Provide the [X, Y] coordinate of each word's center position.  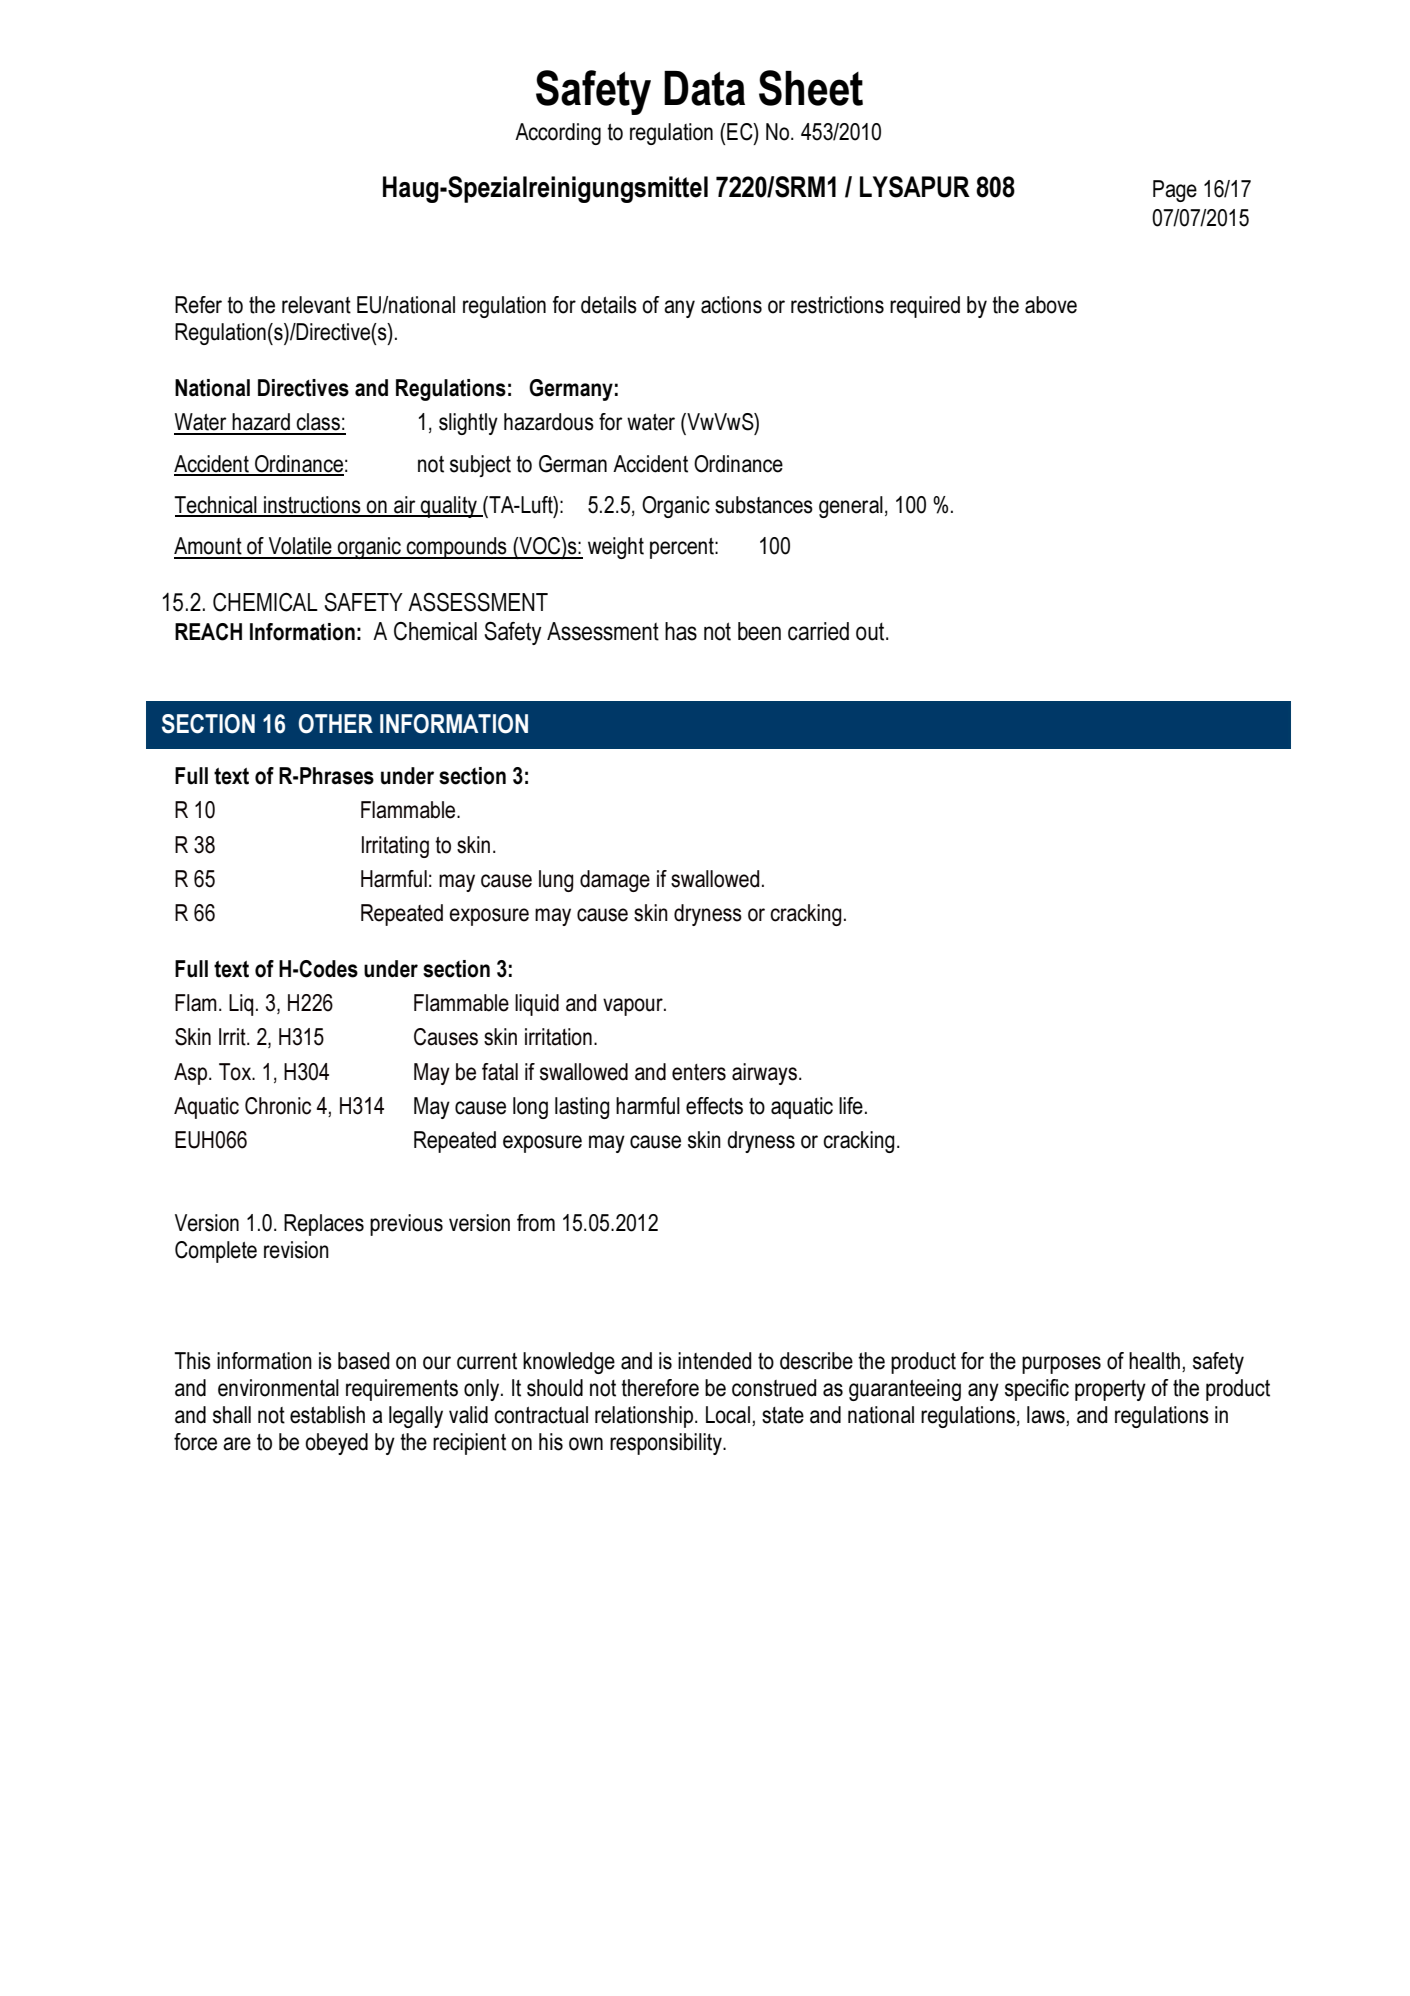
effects [714, 1106]
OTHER [336, 724]
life [851, 1106]
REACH [208, 632]
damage [615, 881]
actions [731, 305]
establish [327, 1415]
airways [764, 1074]
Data [704, 88]
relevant [316, 305]
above [1051, 305]
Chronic [278, 1106]
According [558, 134]
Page [1175, 191]
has [681, 631]
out [871, 632]
